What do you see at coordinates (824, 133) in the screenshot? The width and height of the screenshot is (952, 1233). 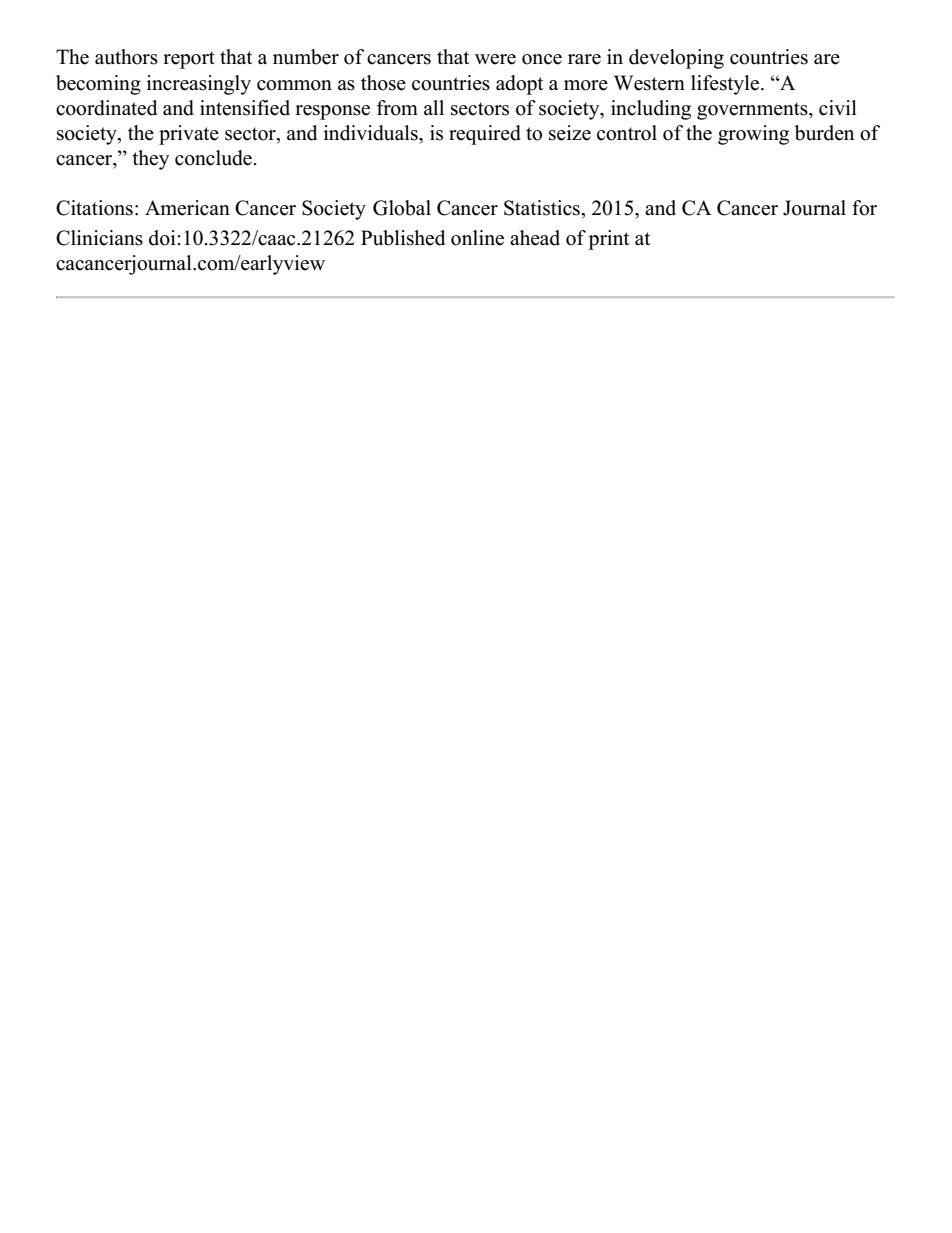 I see `burden` at bounding box center [824, 133].
